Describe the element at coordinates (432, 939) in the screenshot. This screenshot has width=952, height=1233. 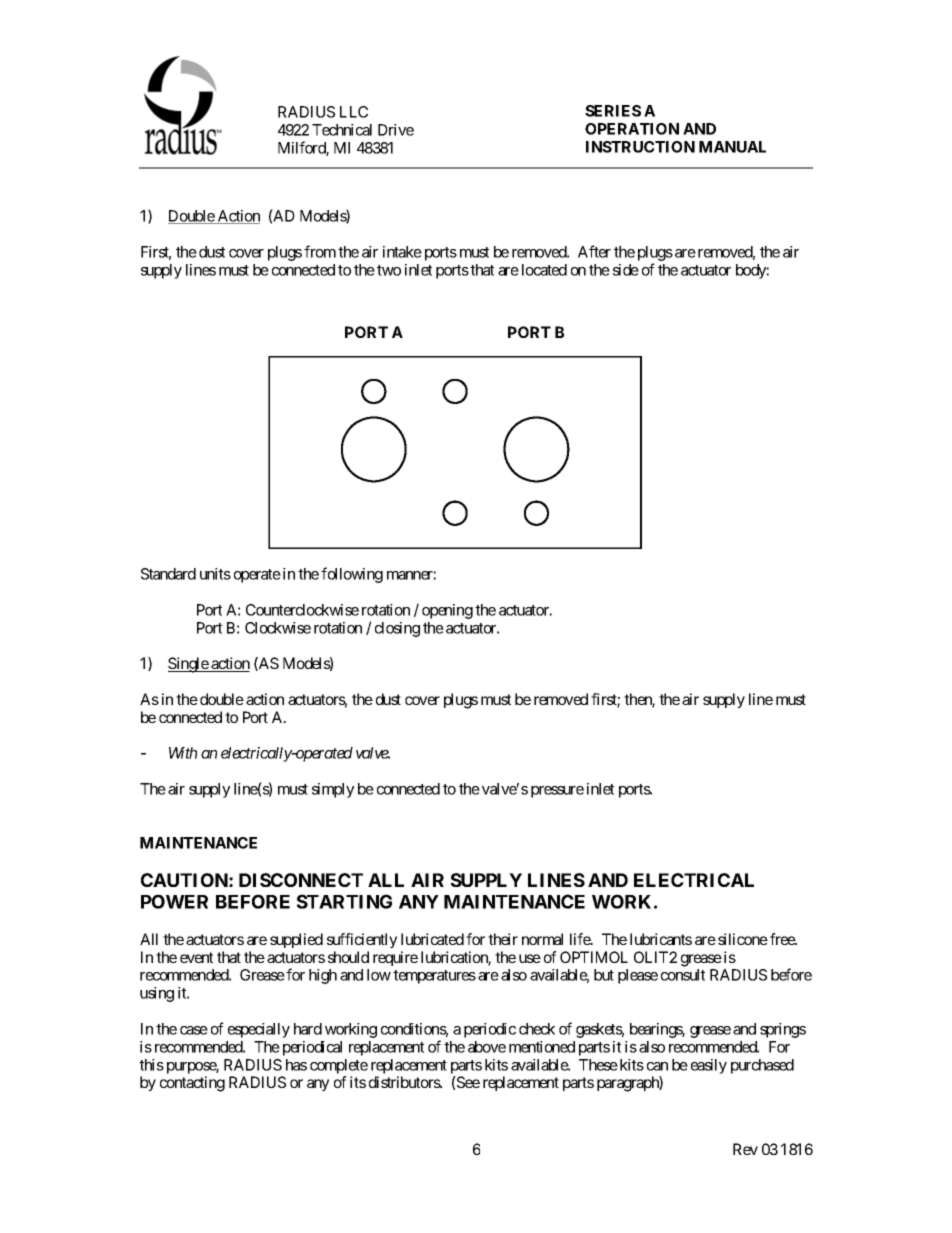
I see `lubricated` at that location.
